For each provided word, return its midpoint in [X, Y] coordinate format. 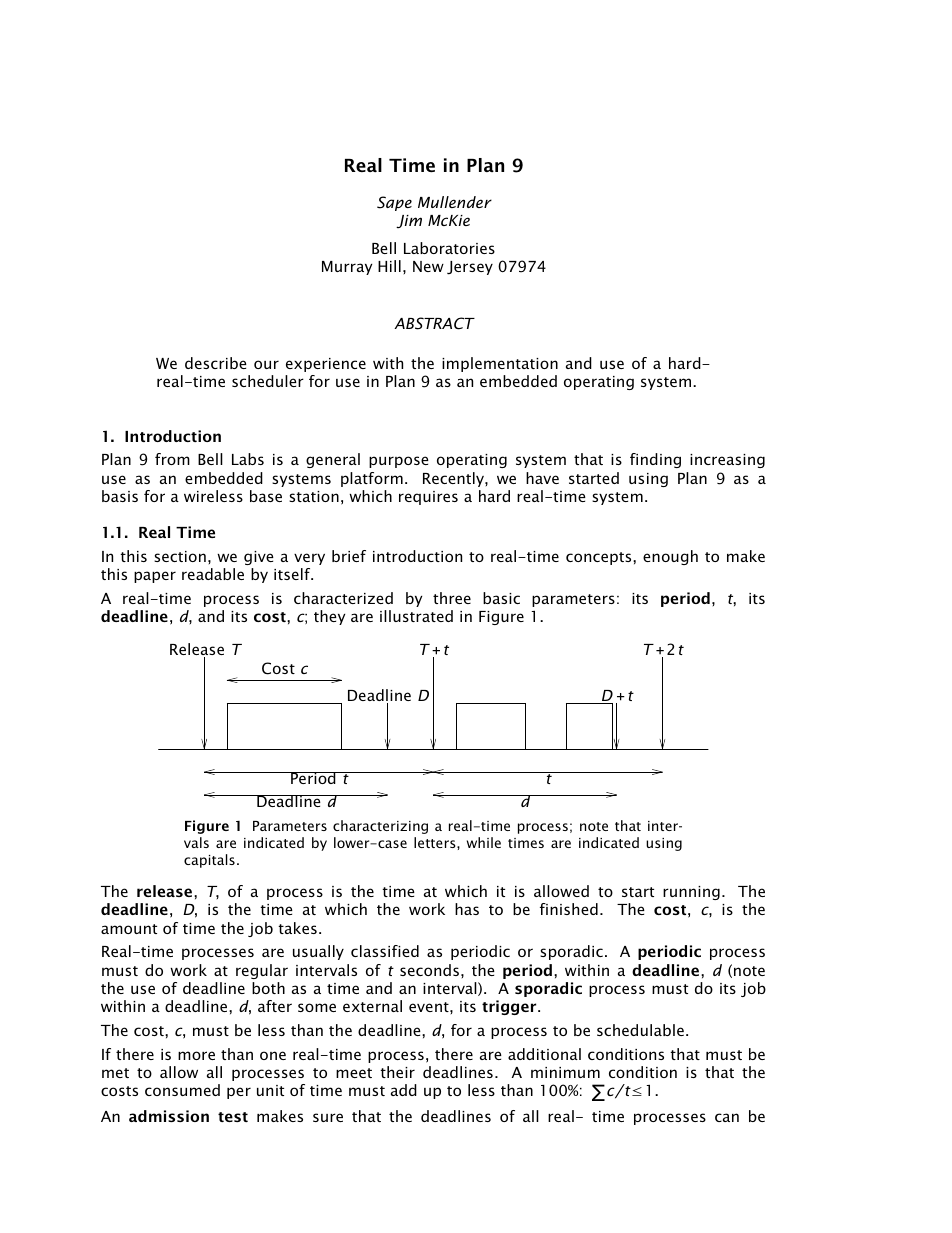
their [397, 1072]
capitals [209, 861]
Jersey [470, 268]
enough [670, 557]
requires [428, 498]
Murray [347, 268]
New [428, 266]
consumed [182, 1090]
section [180, 556]
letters [436, 842]
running [691, 893]
